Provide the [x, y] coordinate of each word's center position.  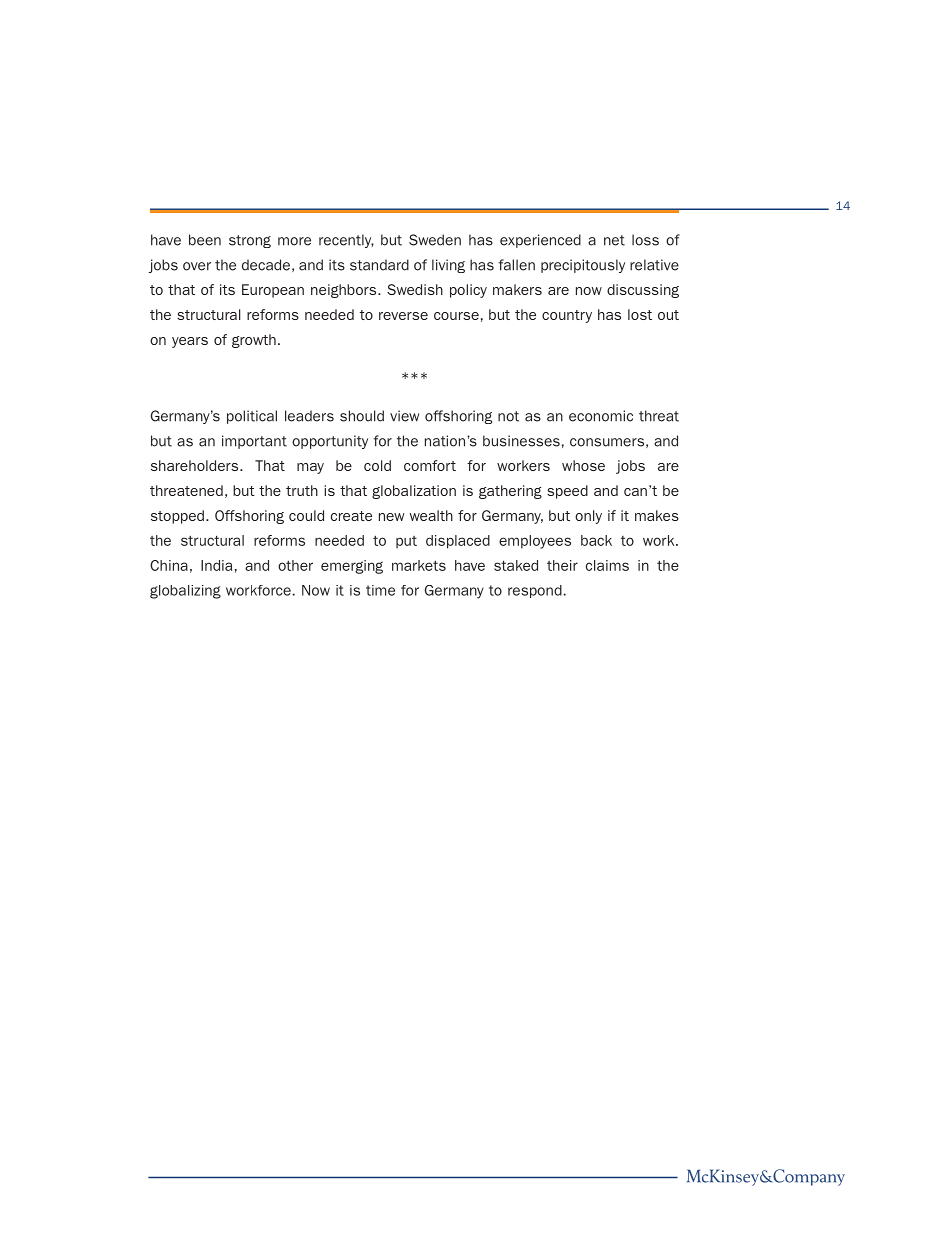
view [404, 416]
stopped [177, 517]
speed [567, 492]
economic [601, 416]
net [614, 240]
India [216, 565]
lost [640, 314]
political [252, 417]
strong [250, 241]
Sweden [435, 240]
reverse [403, 316]
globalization [414, 492]
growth [254, 341]
